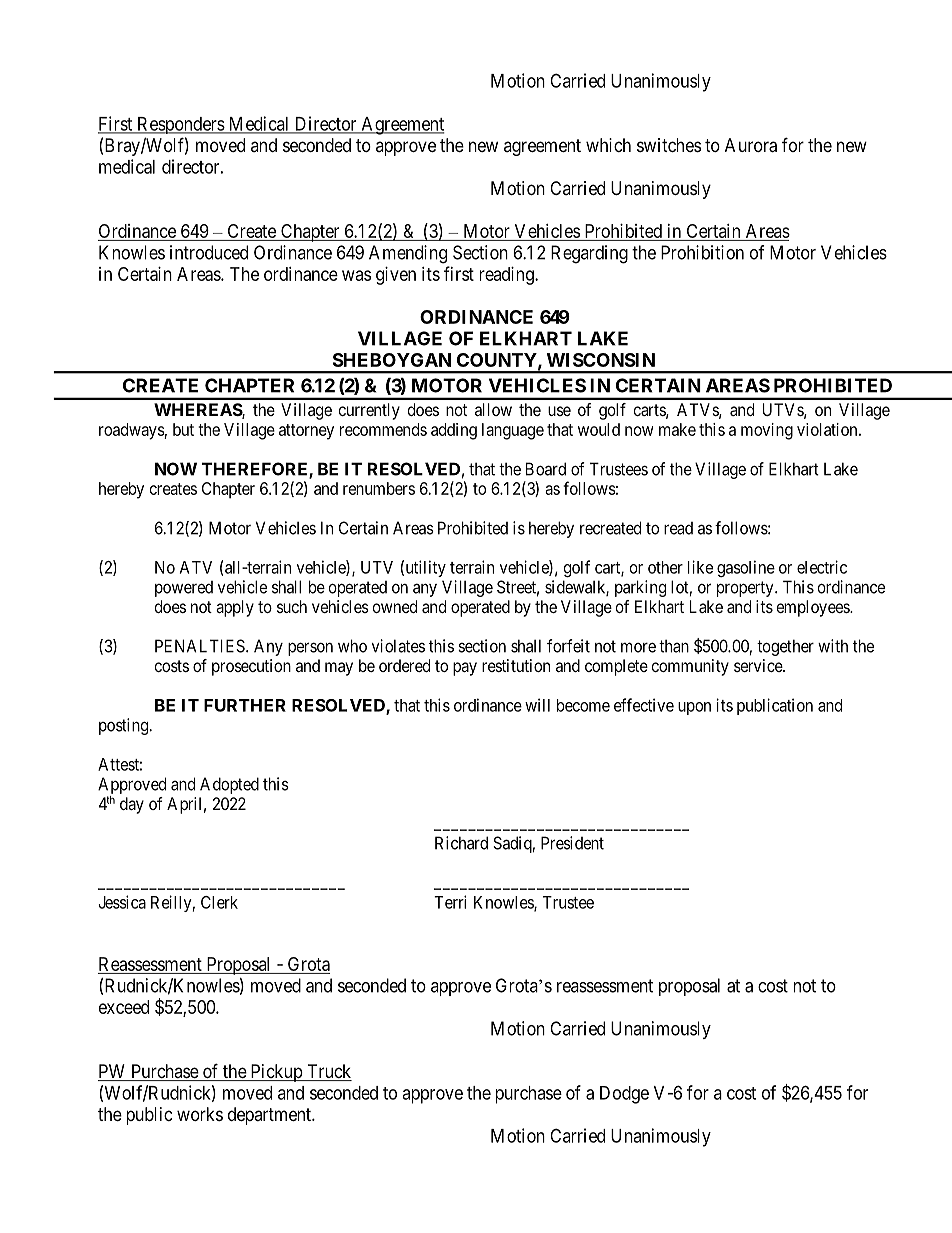 The image size is (952, 1233). What do you see at coordinates (493, 409) in the screenshot?
I see `allow` at bounding box center [493, 409].
